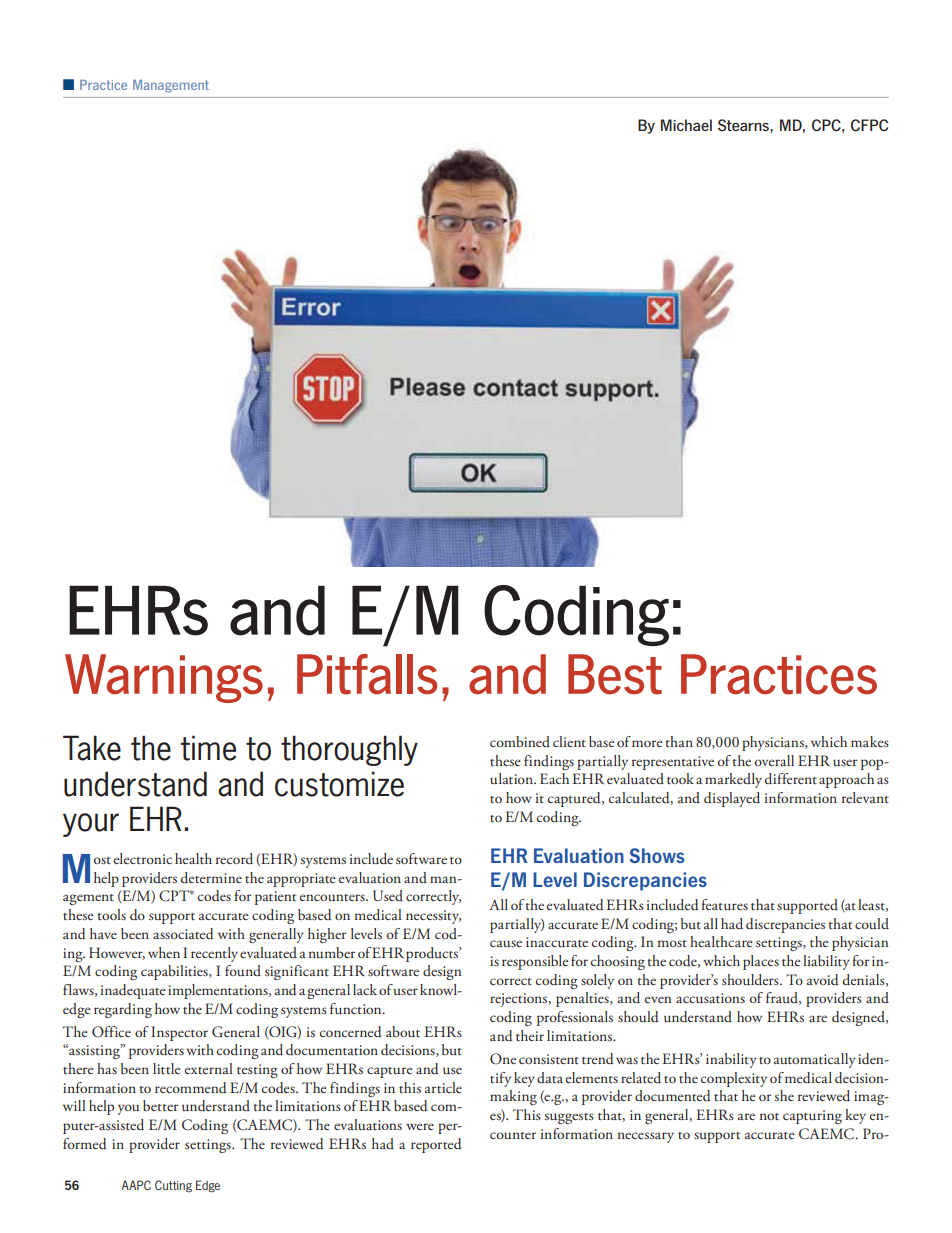 Image resolution: width=952 pixels, height=1233 pixels. I want to click on Warnings, so click(164, 678).
